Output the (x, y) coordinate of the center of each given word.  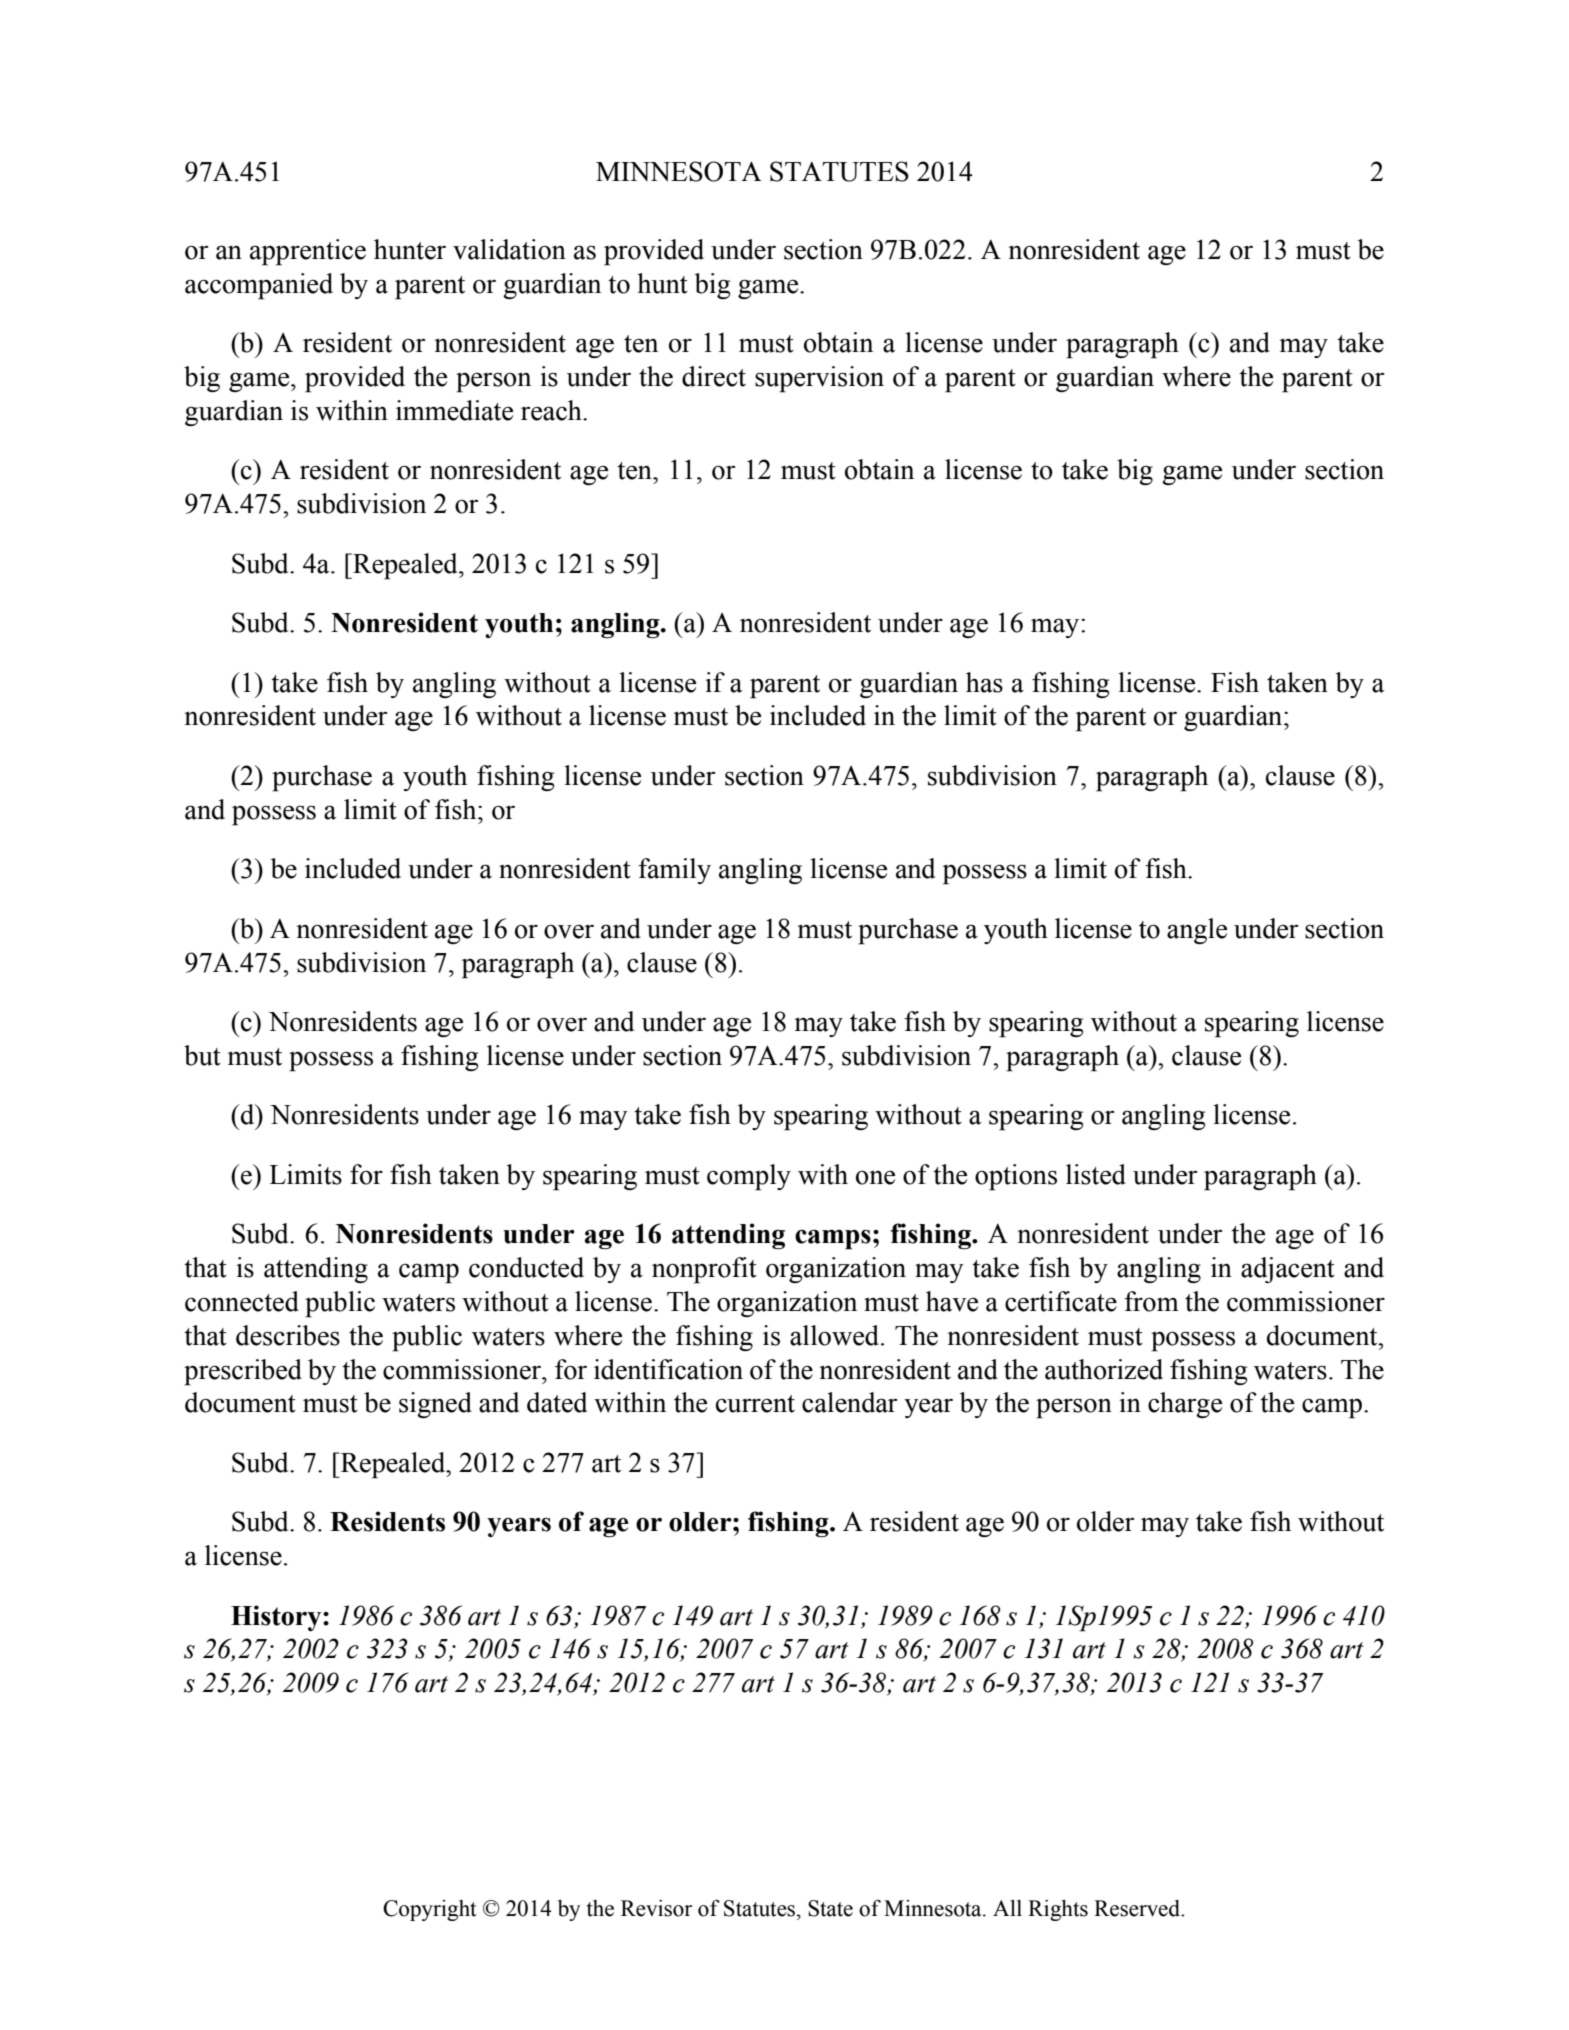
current (755, 1404)
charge (1185, 1405)
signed (435, 1405)
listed (1096, 1174)
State (830, 1908)
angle (1197, 931)
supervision (819, 379)
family (674, 871)
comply (749, 1177)
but (202, 1055)
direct (714, 376)
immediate (454, 410)
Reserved (1138, 1908)
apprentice (308, 252)
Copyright (430, 1910)
